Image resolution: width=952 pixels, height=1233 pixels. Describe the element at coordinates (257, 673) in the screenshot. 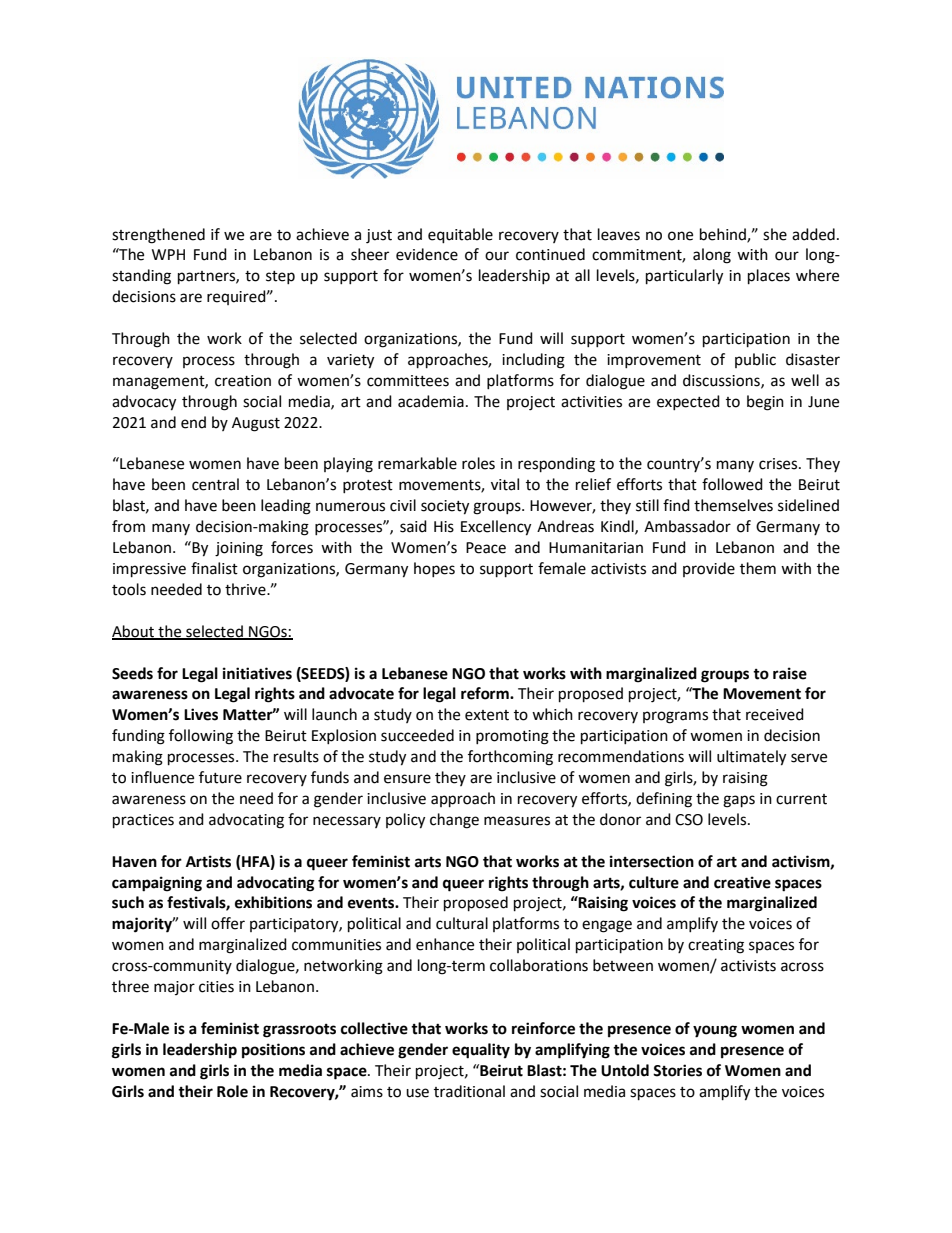

I see `initiatives` at that location.
